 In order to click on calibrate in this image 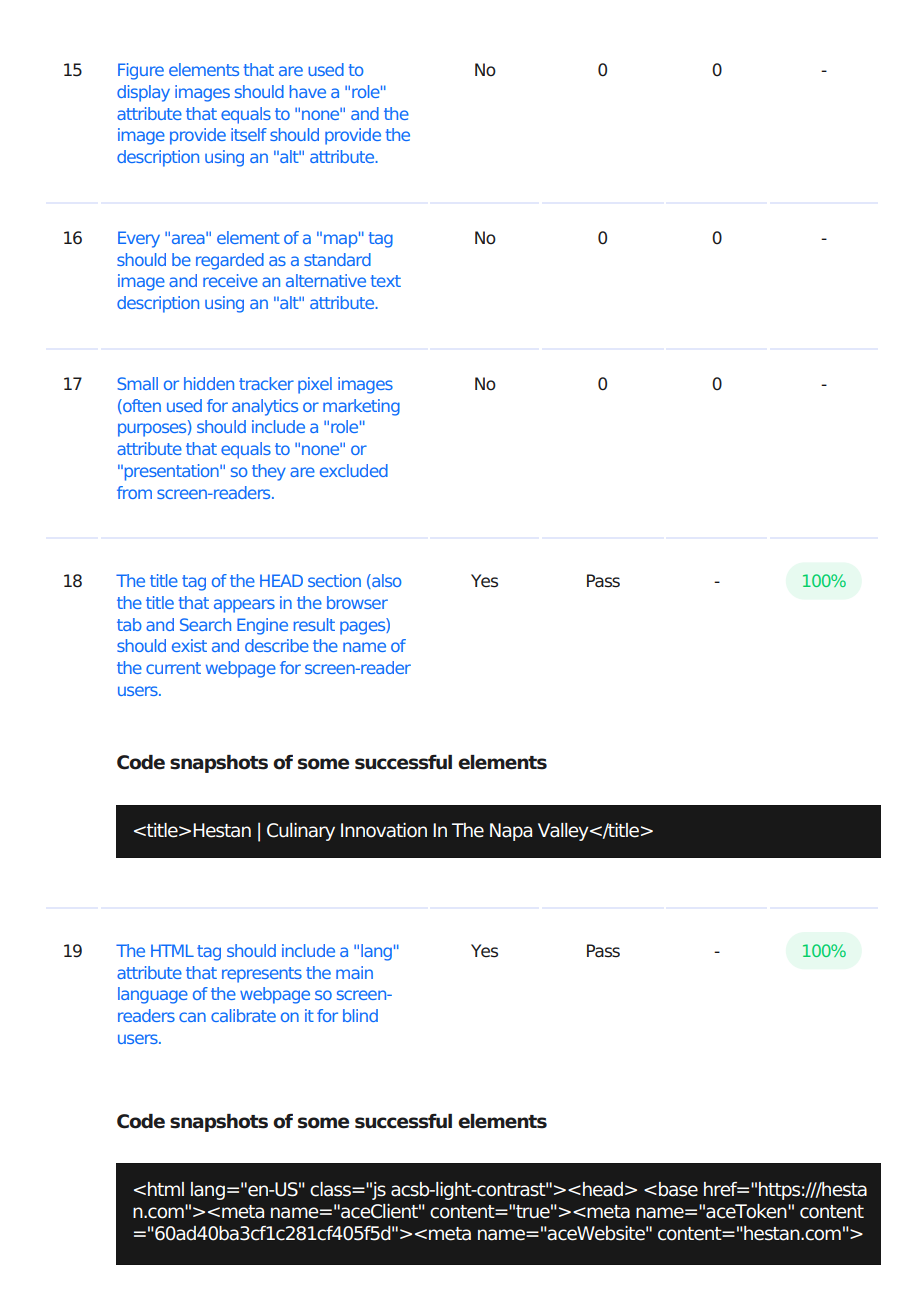, I will do `click(243, 1015)`.
